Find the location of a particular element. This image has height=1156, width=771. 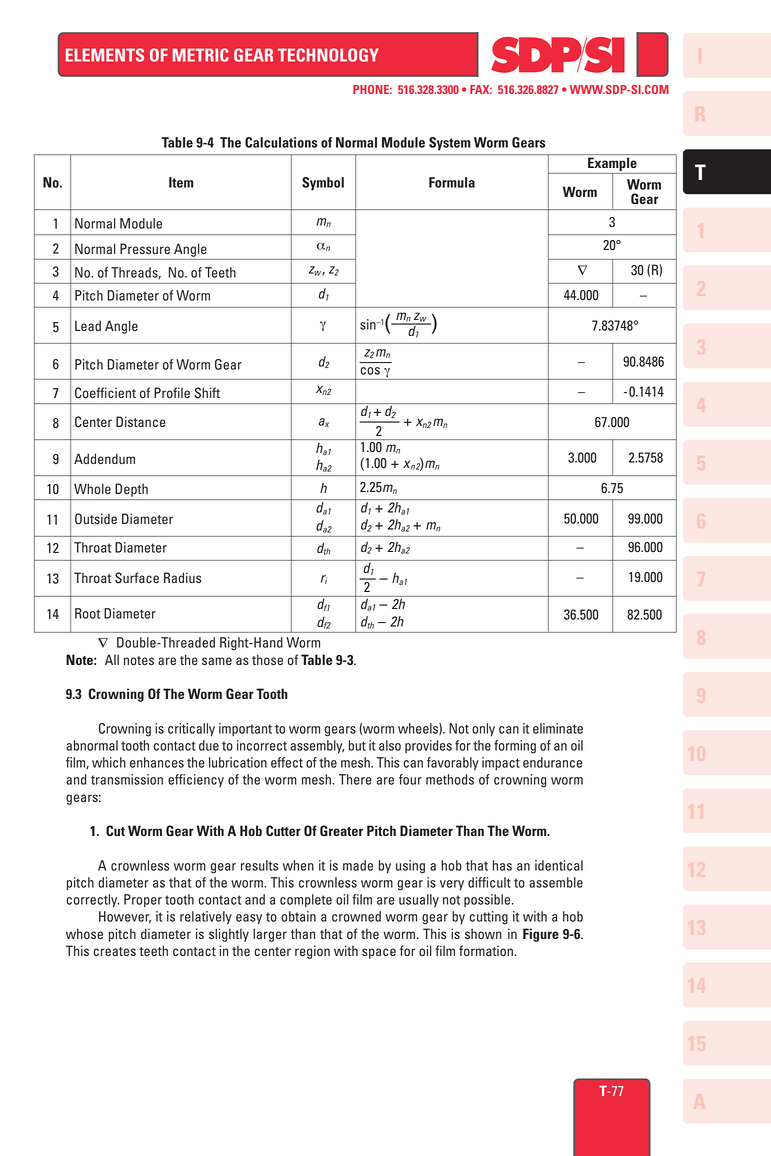

TECHNOLOGY is located at coordinates (328, 55).
